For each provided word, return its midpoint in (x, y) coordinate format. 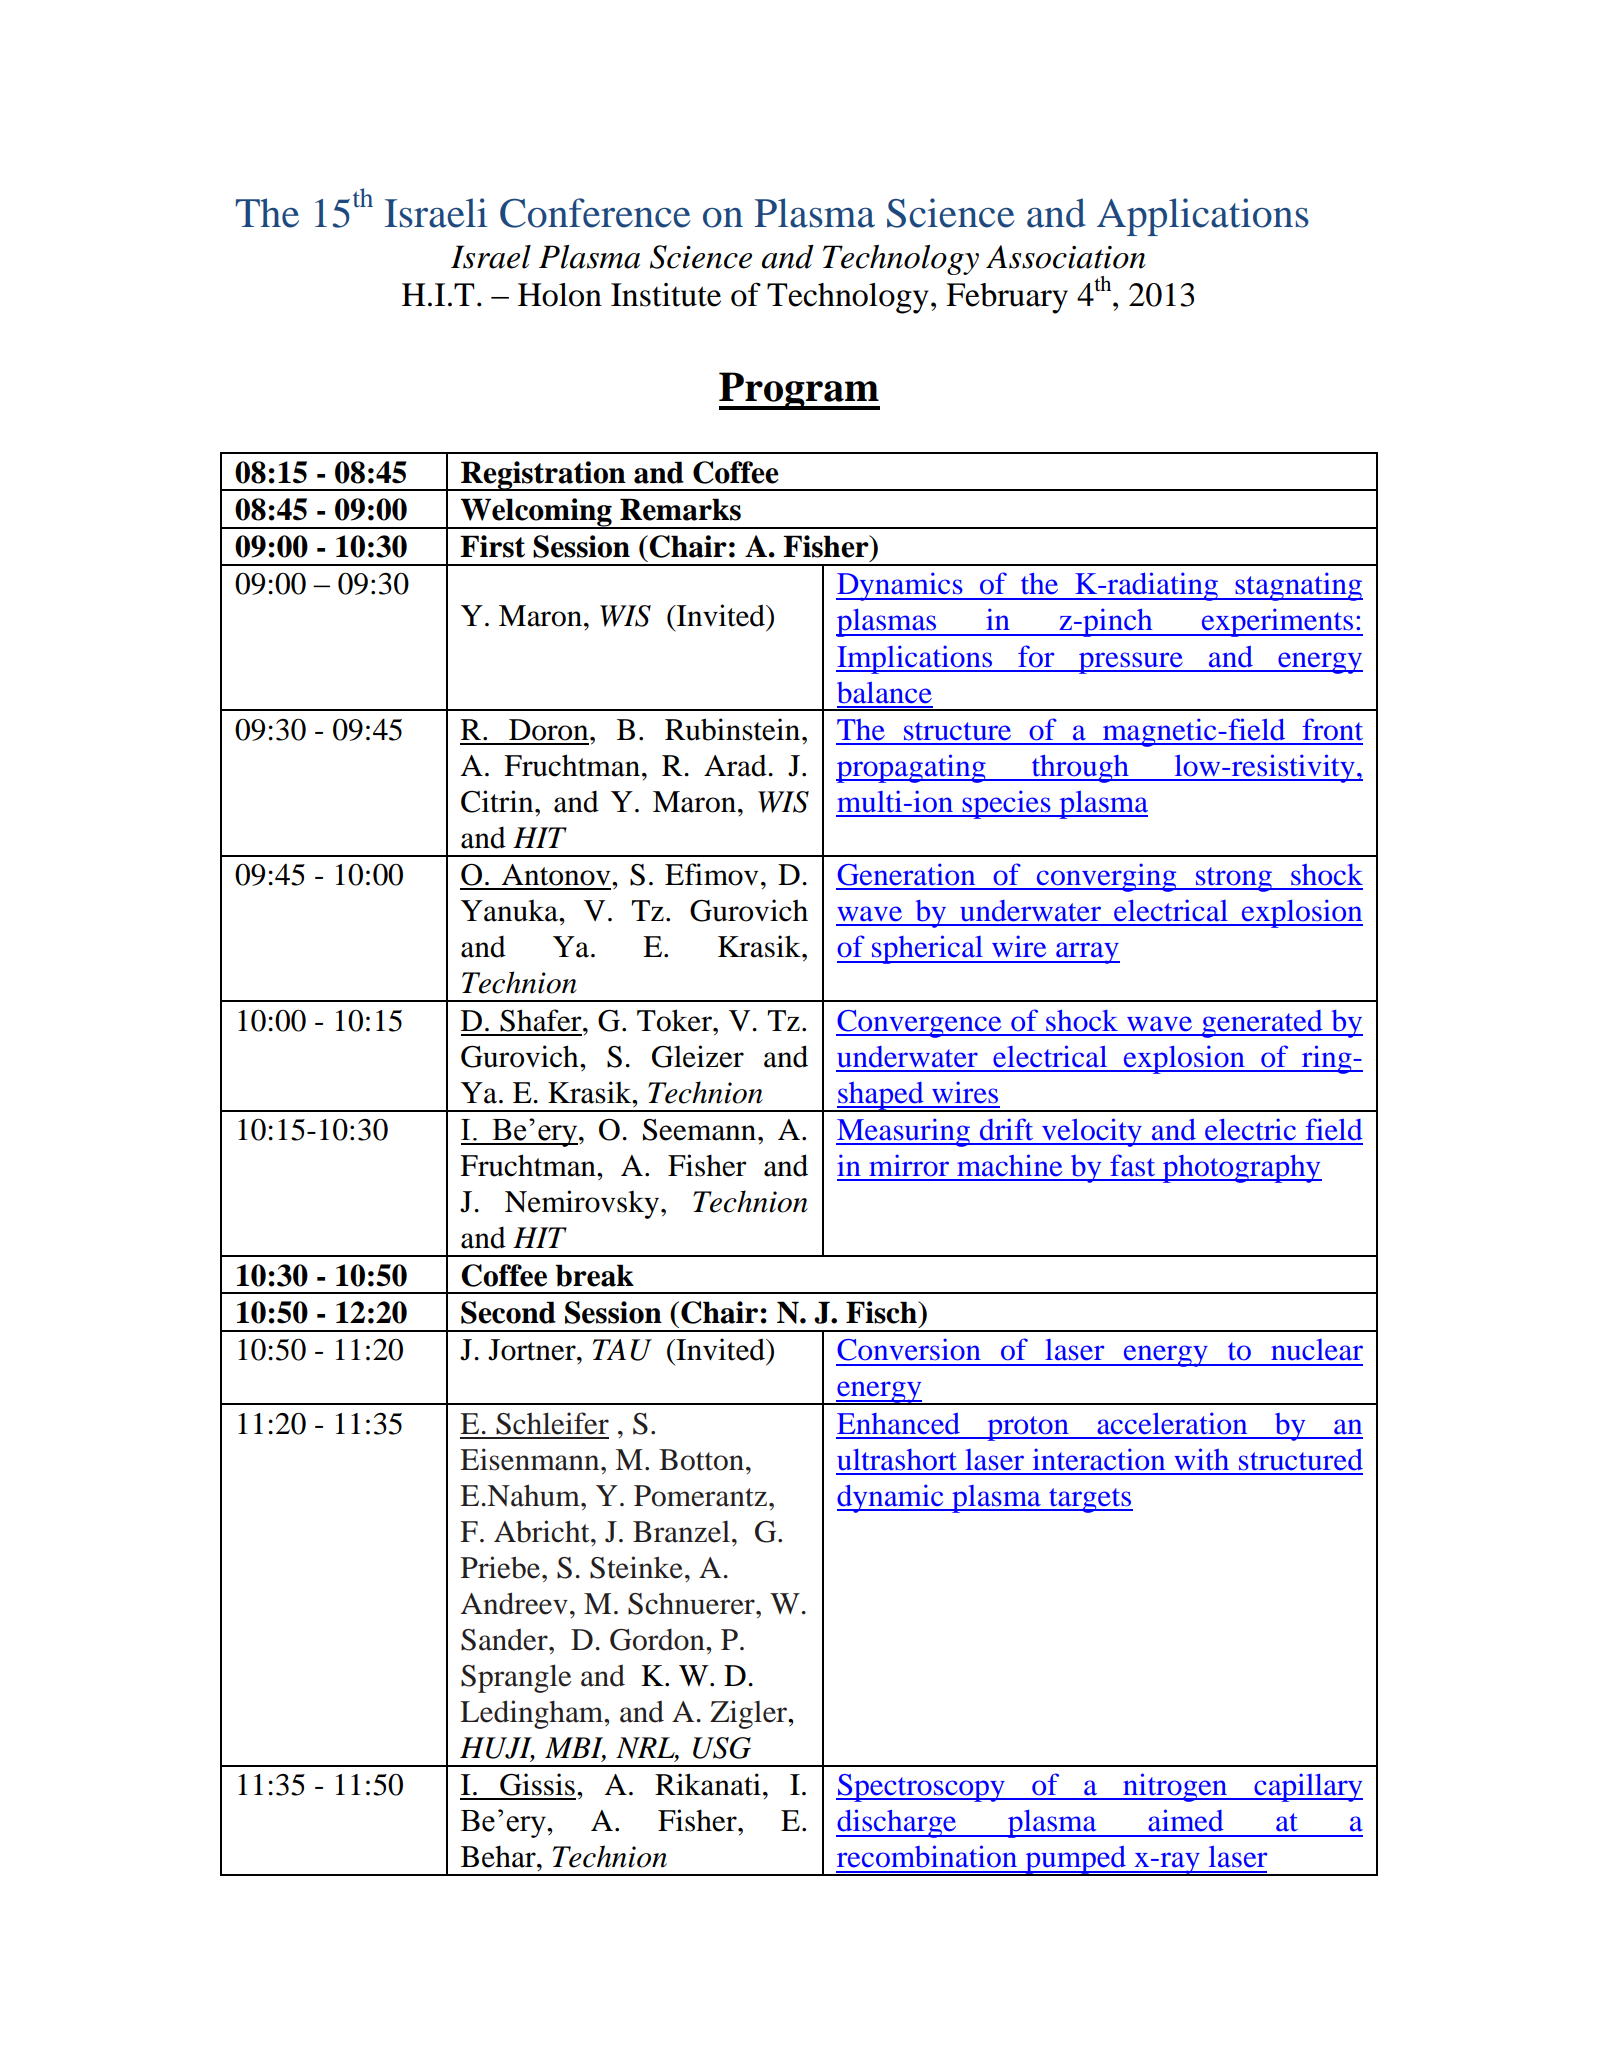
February (1007, 298)
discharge (897, 1823)
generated (1262, 1024)
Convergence (920, 1024)
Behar (499, 1856)
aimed (1186, 1820)
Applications (1203, 217)
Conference (595, 213)
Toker (675, 1020)
